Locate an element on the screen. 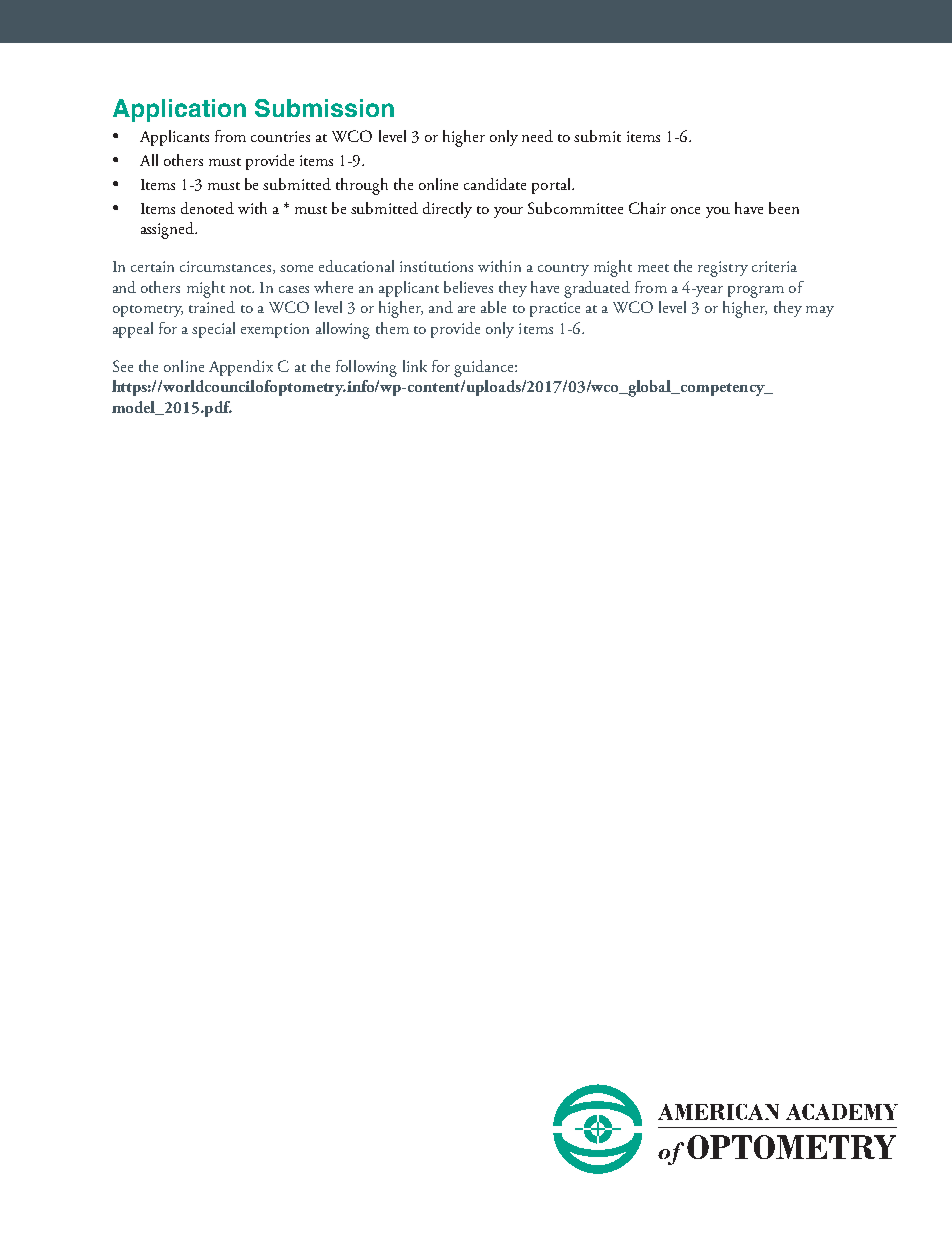  may is located at coordinates (820, 311).
